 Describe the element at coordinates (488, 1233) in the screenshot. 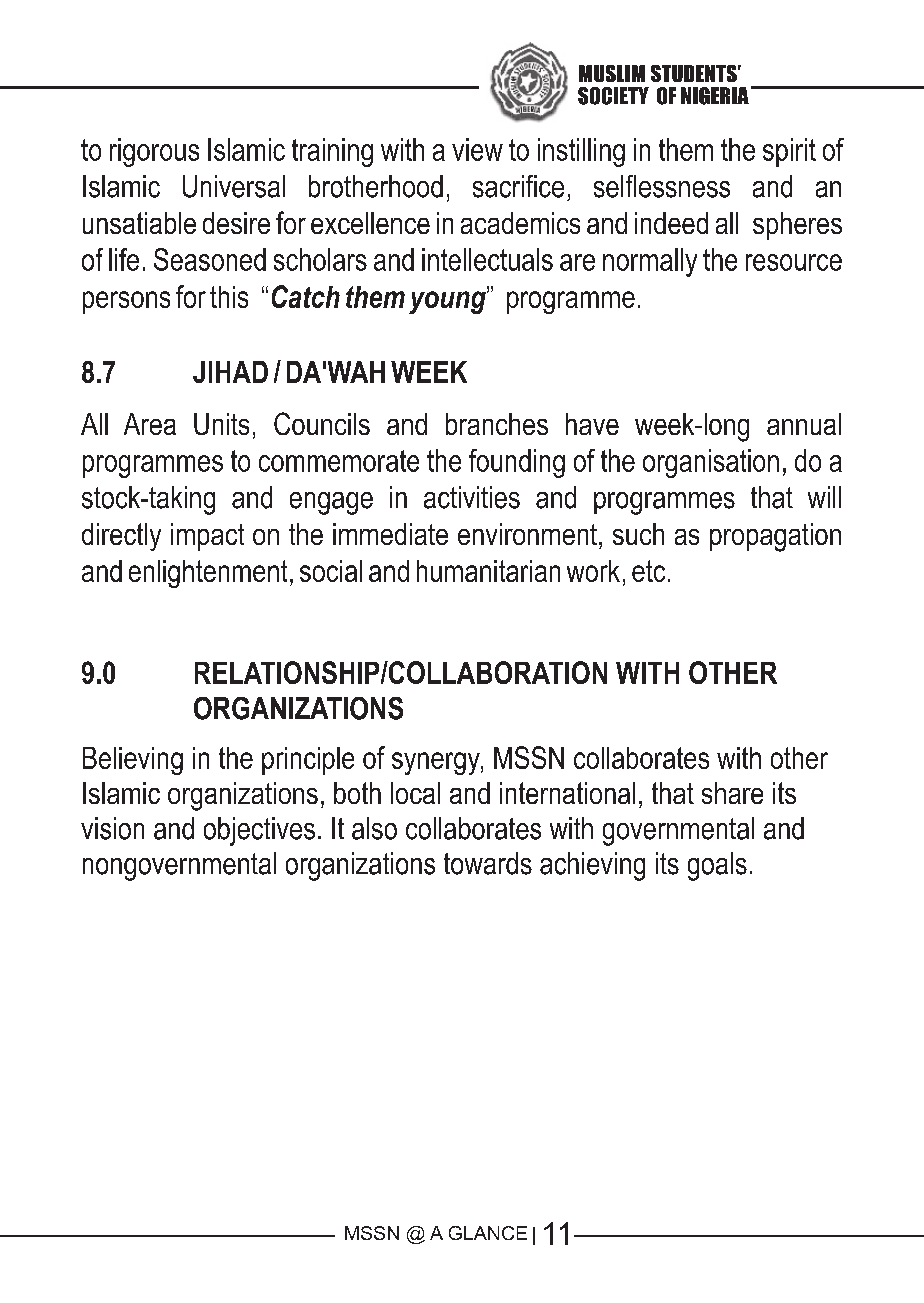

I see `GLANCE` at that location.
